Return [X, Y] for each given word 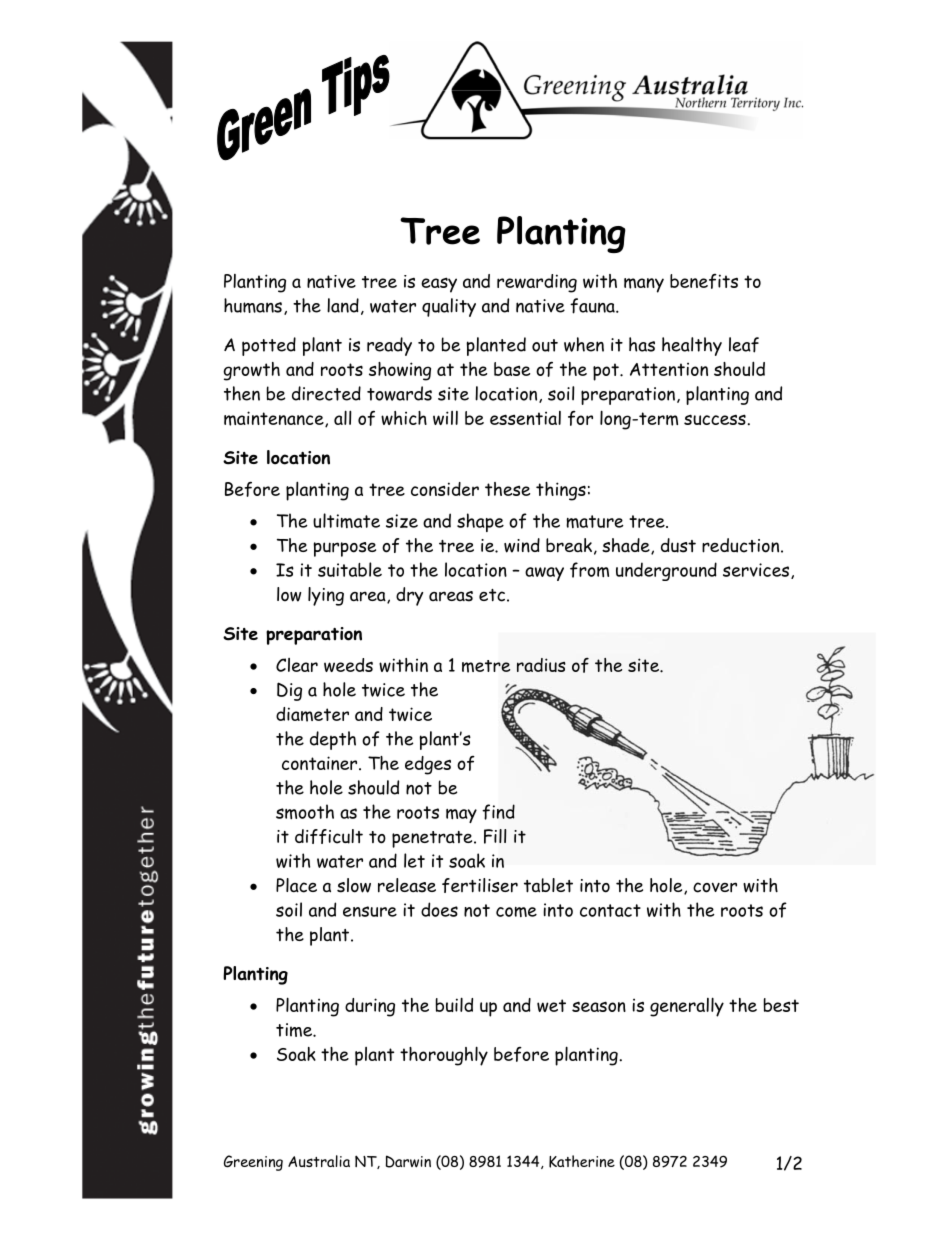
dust [678, 545]
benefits [704, 281]
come [516, 912]
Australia [319, 1161]
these [507, 489]
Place [296, 885]
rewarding [537, 283]
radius [541, 665]
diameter [312, 714]
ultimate [346, 520]
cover [715, 887]
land [343, 305]
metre [486, 666]
